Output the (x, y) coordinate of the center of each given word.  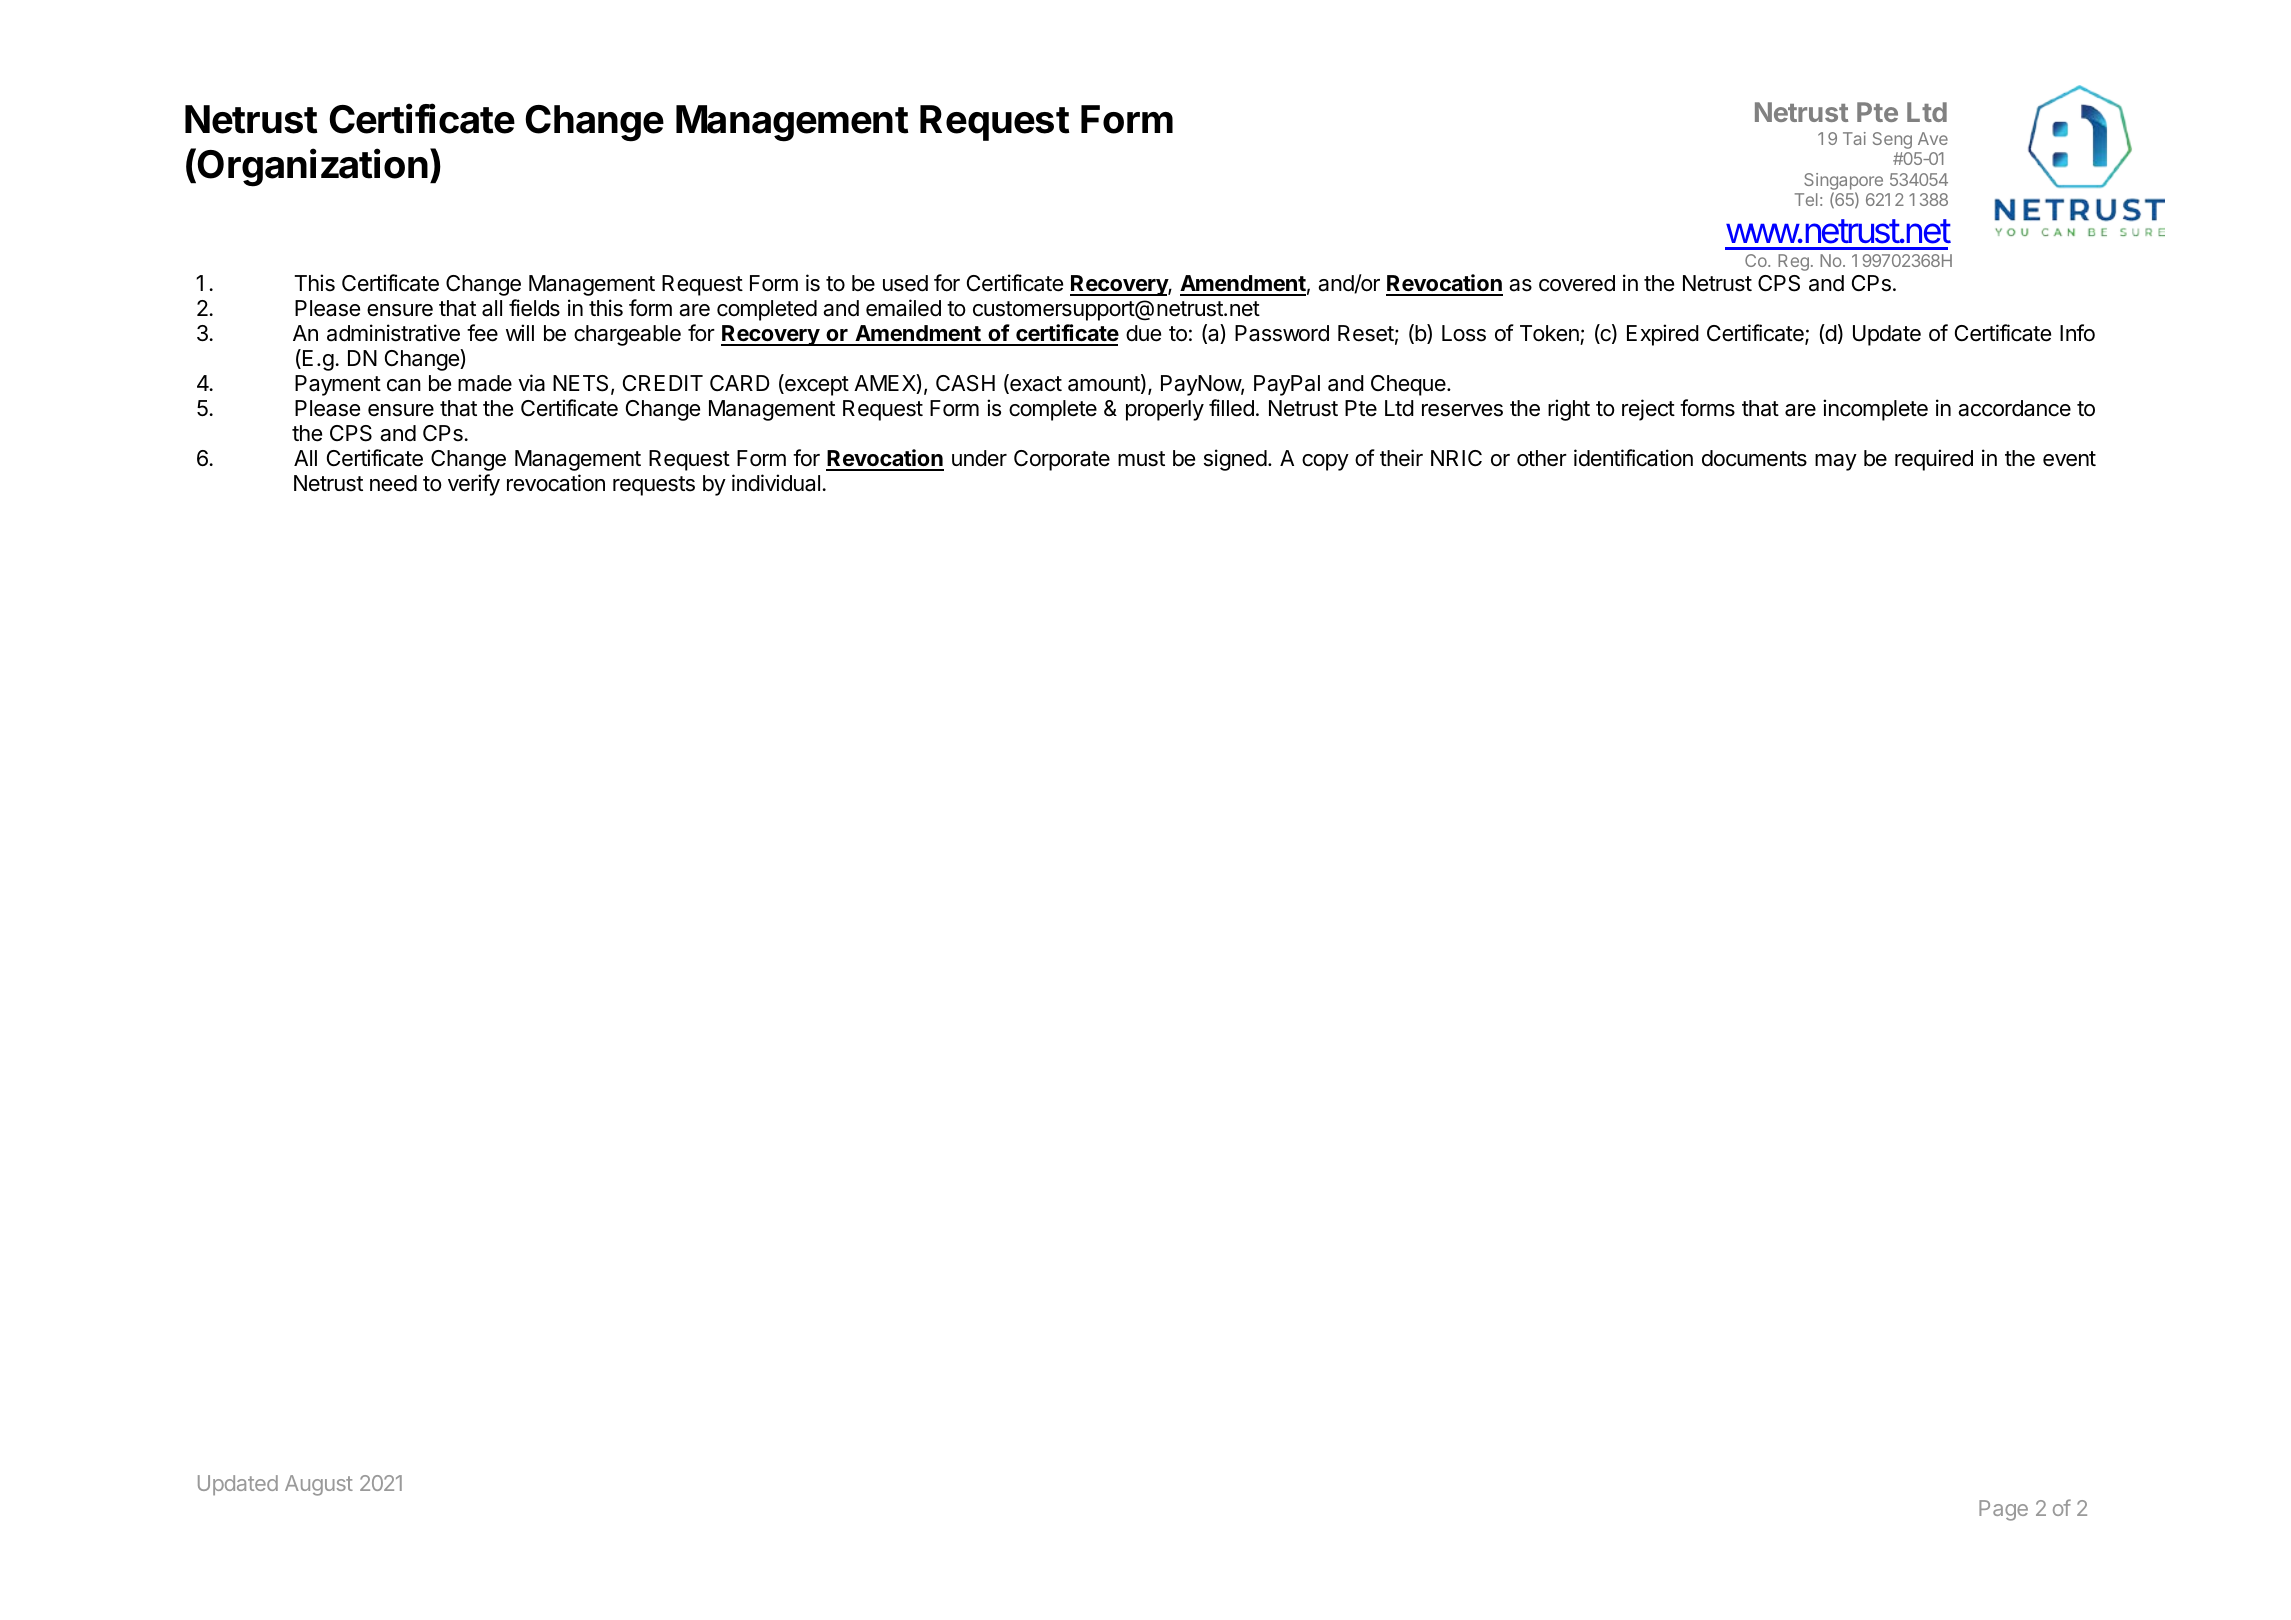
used (905, 283)
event (2069, 459)
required (1934, 460)
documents (1754, 458)
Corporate (1062, 460)
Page (2003, 1510)
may (1836, 462)
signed (1235, 460)
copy (1325, 462)
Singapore (1843, 181)
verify (474, 485)
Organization (312, 167)
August (319, 1485)
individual (776, 483)
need (393, 483)
